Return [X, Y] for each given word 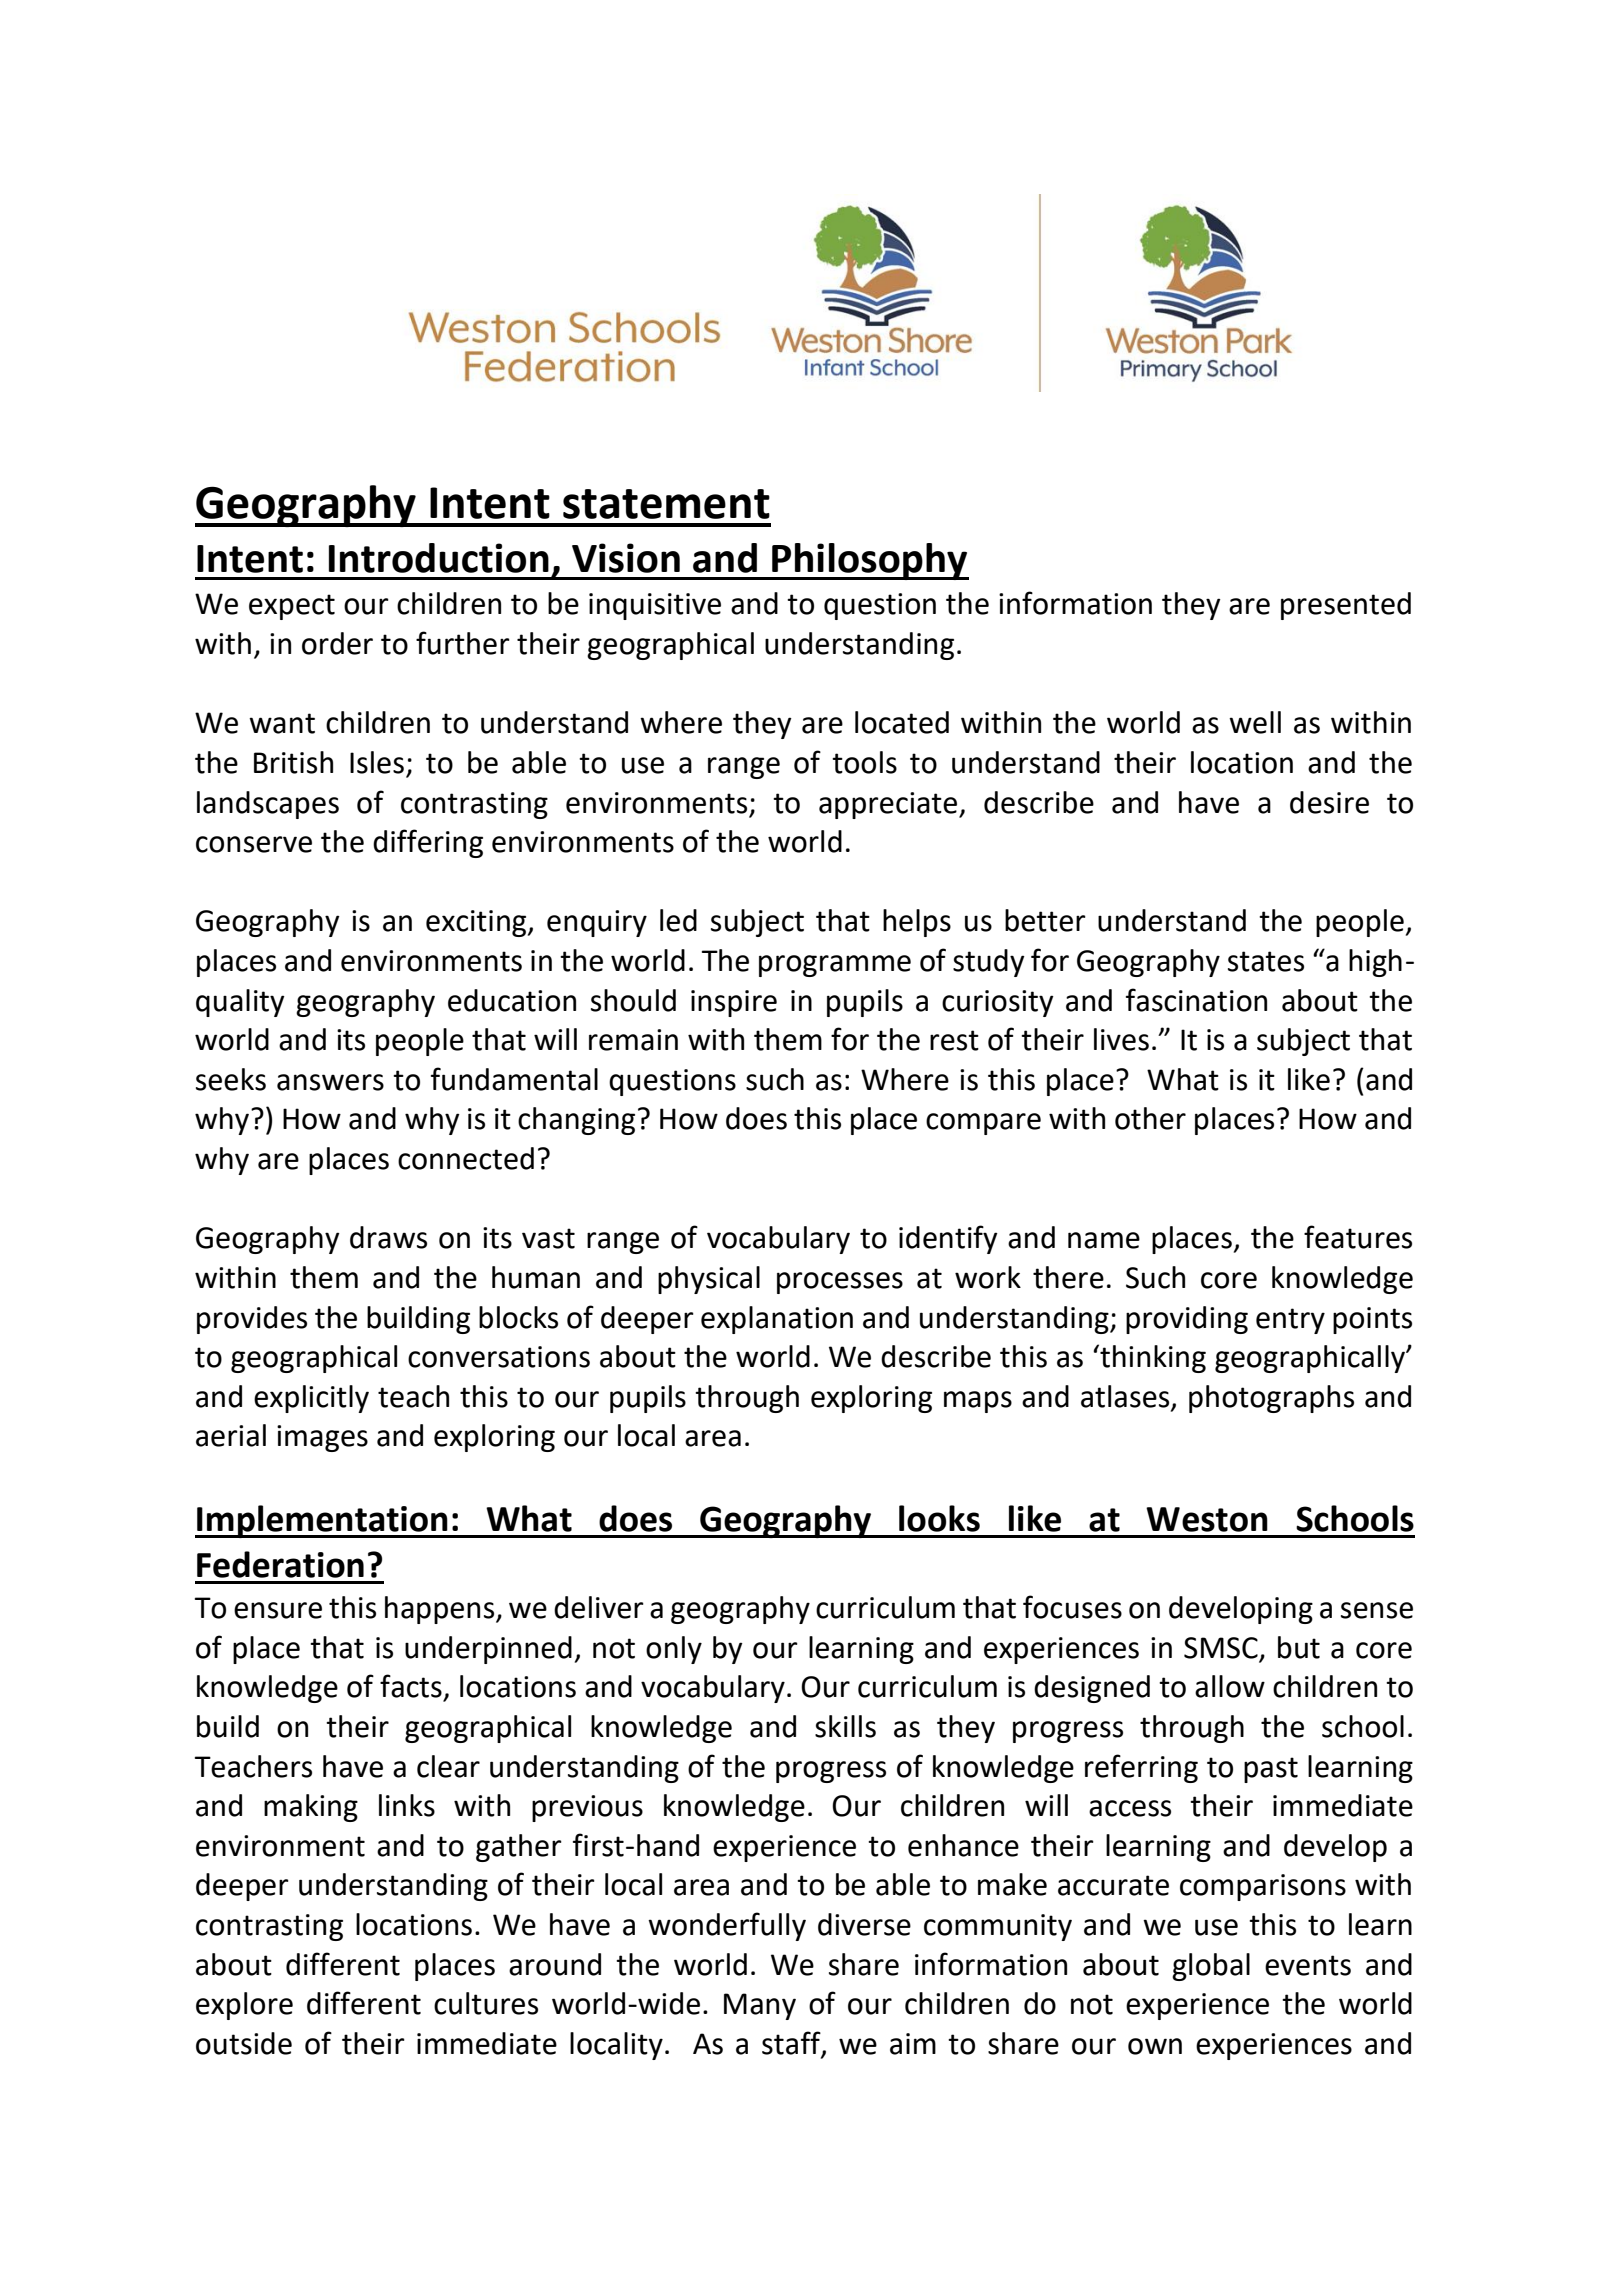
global [1211, 1967]
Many [760, 2006]
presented [1346, 606]
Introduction [439, 558]
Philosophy [869, 561]
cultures [486, 2003]
